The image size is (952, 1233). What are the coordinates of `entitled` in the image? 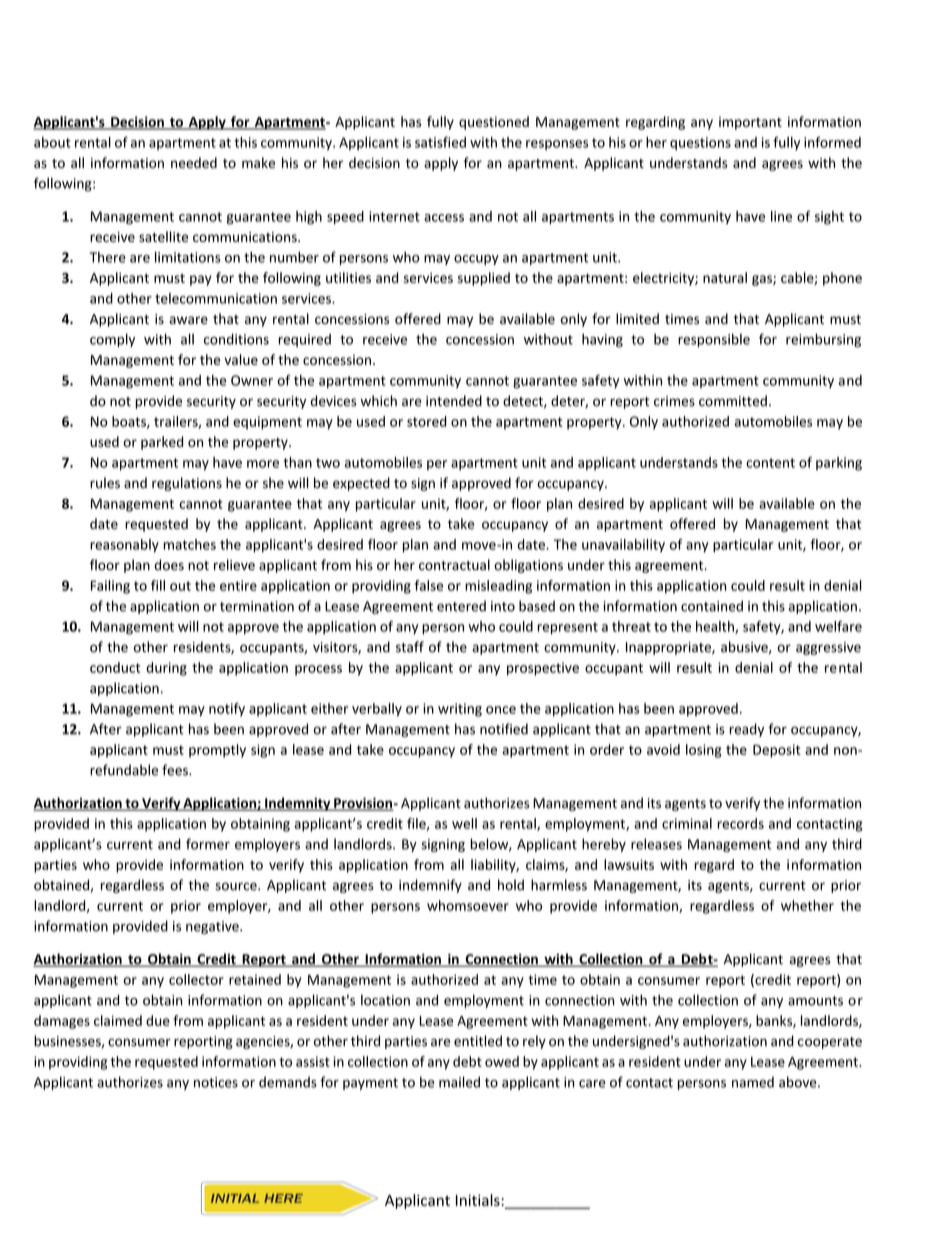 It's located at (478, 1041).
